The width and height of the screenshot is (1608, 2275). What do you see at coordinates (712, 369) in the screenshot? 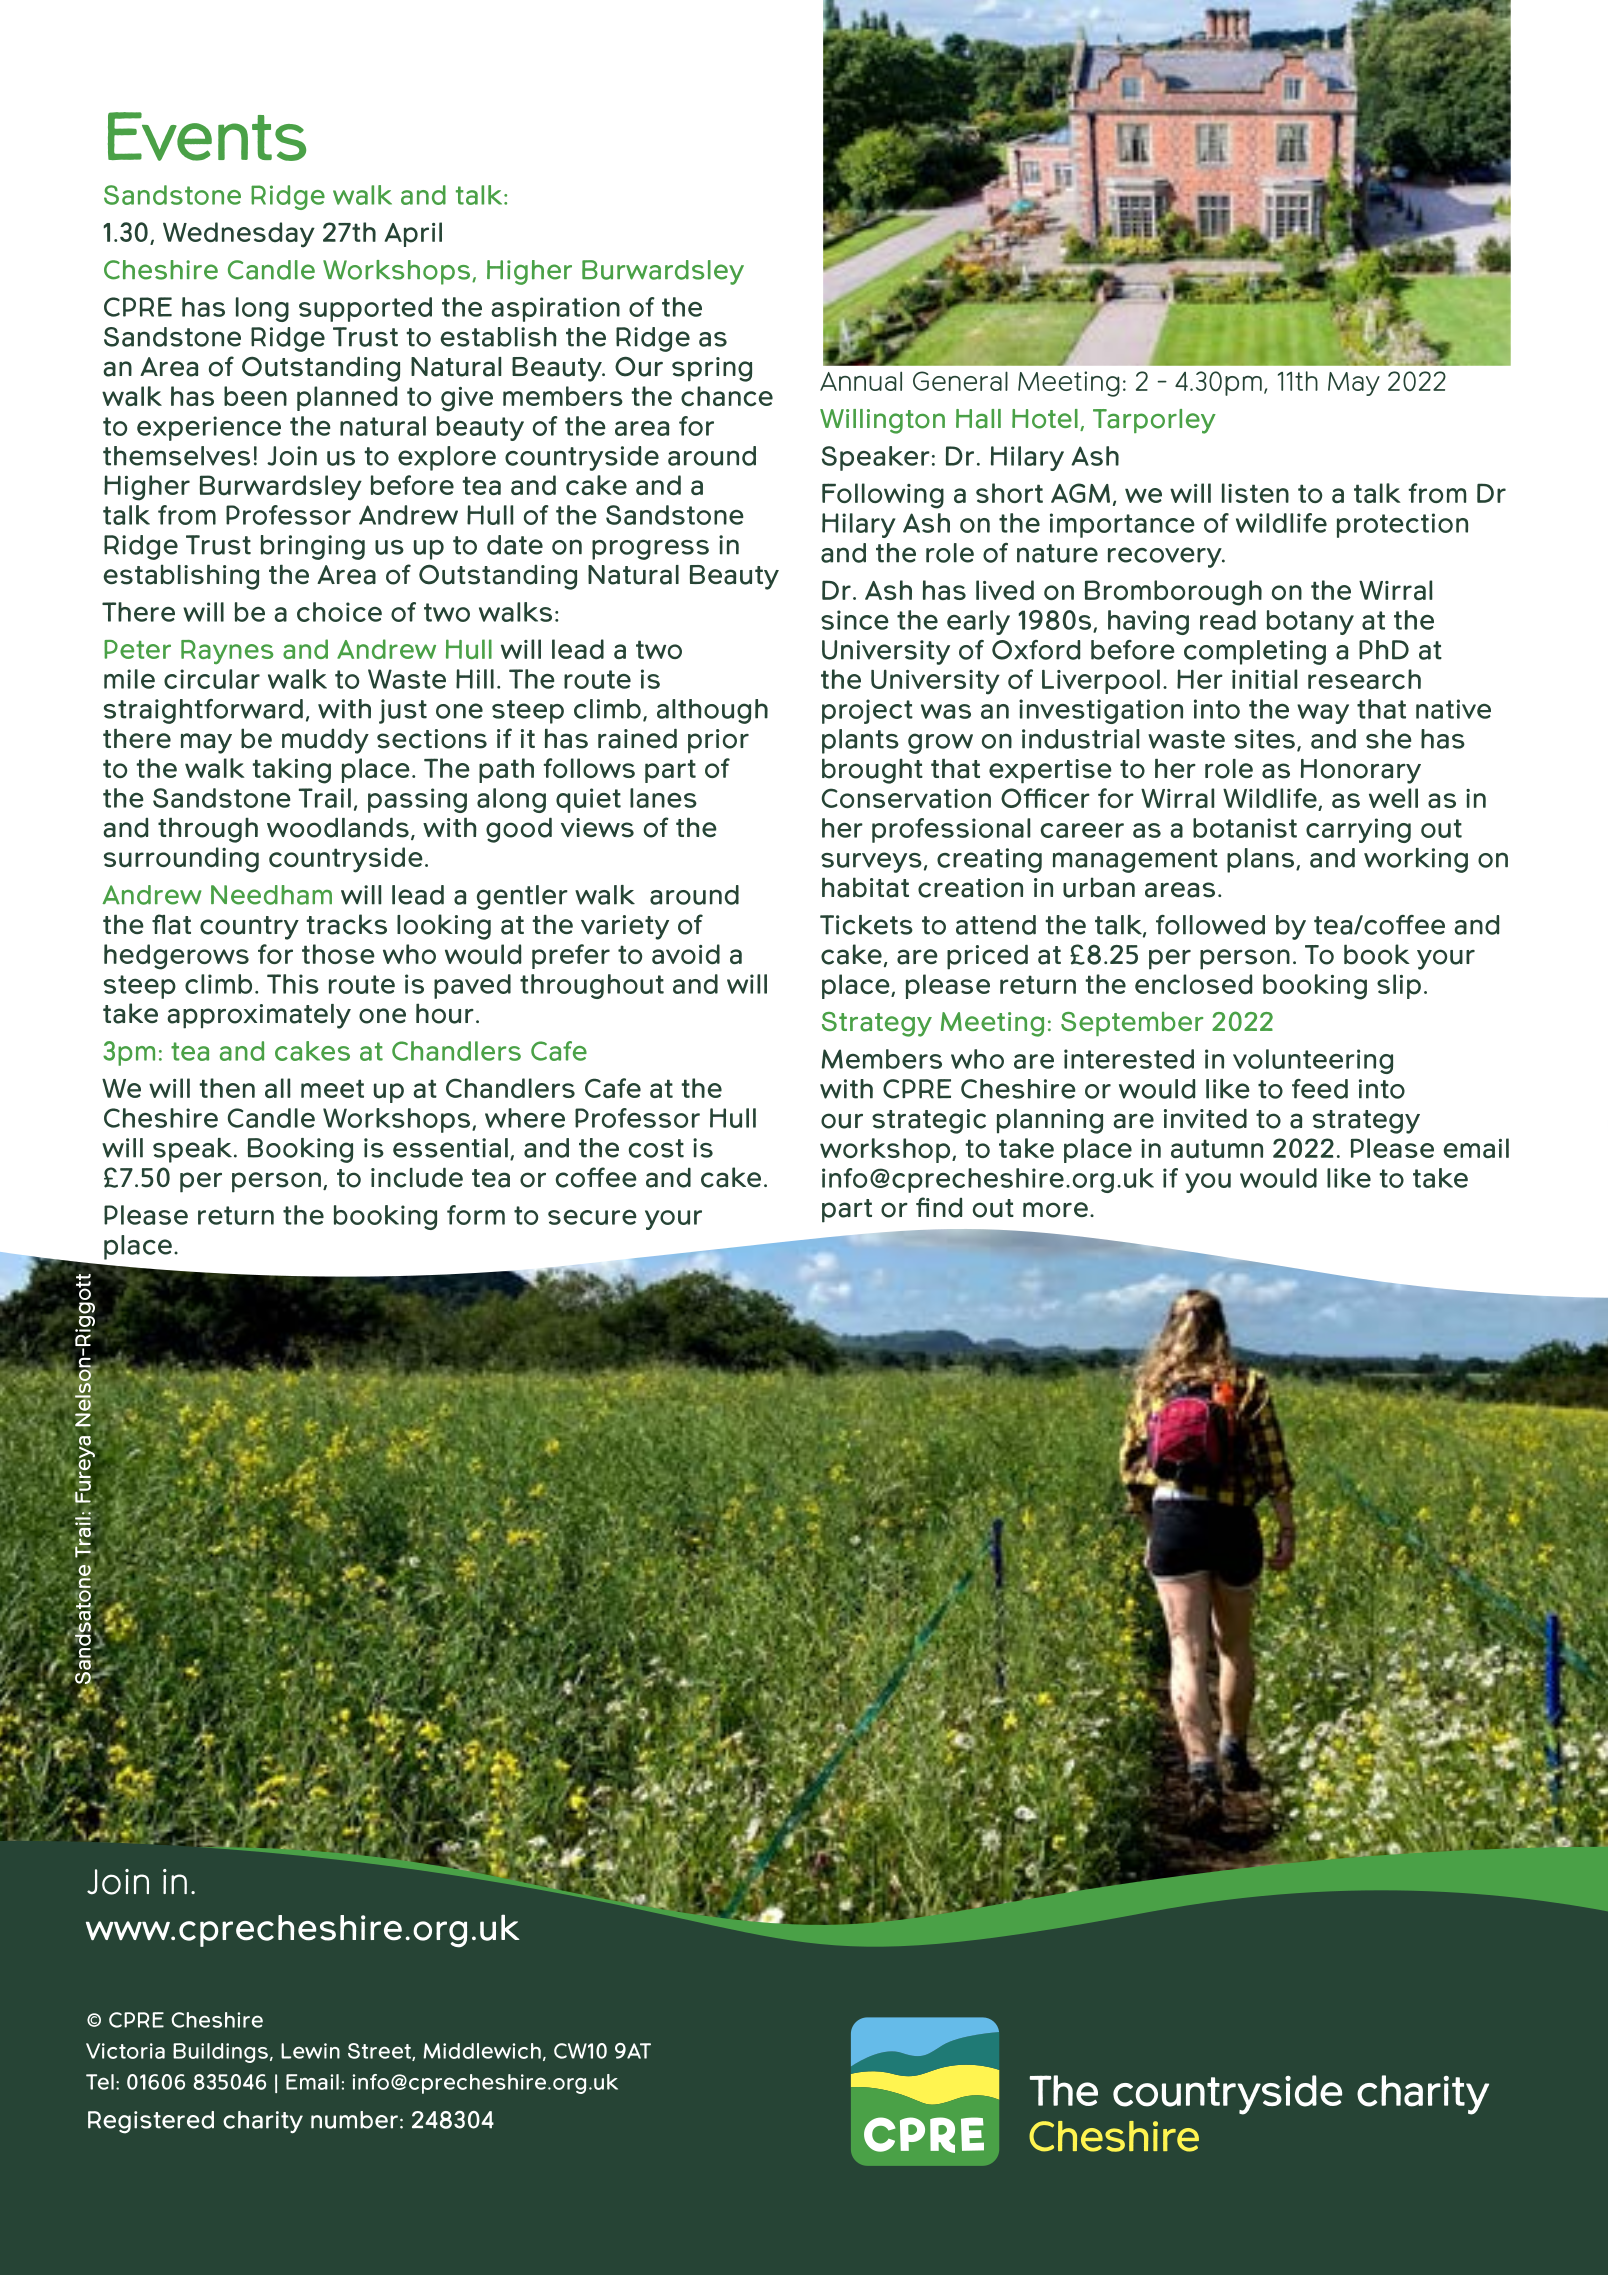
I see `spring` at bounding box center [712, 369].
